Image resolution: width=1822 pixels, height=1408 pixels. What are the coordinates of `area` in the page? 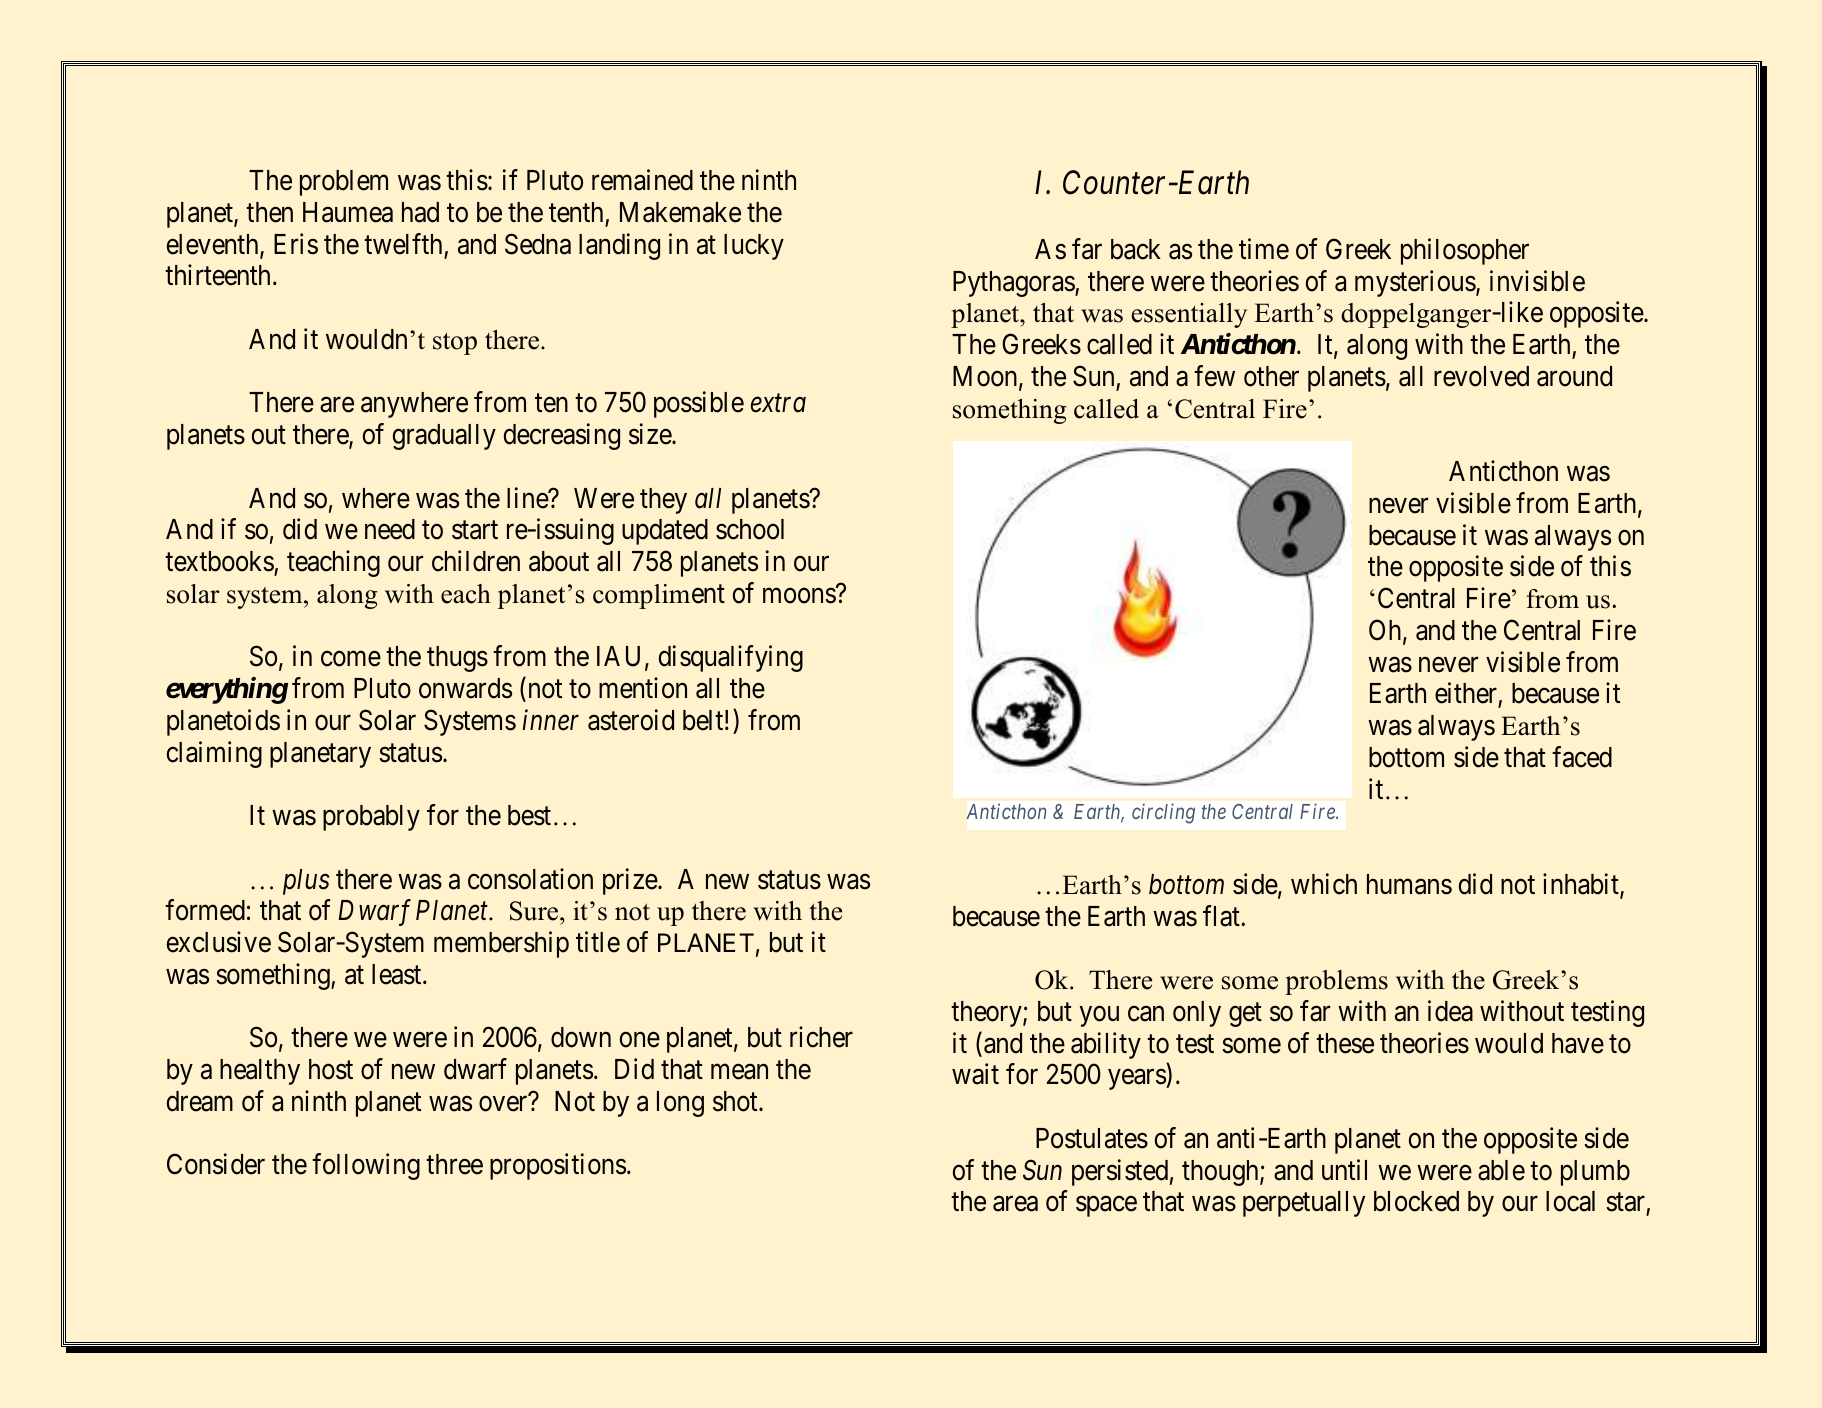 It's located at (1015, 1204).
